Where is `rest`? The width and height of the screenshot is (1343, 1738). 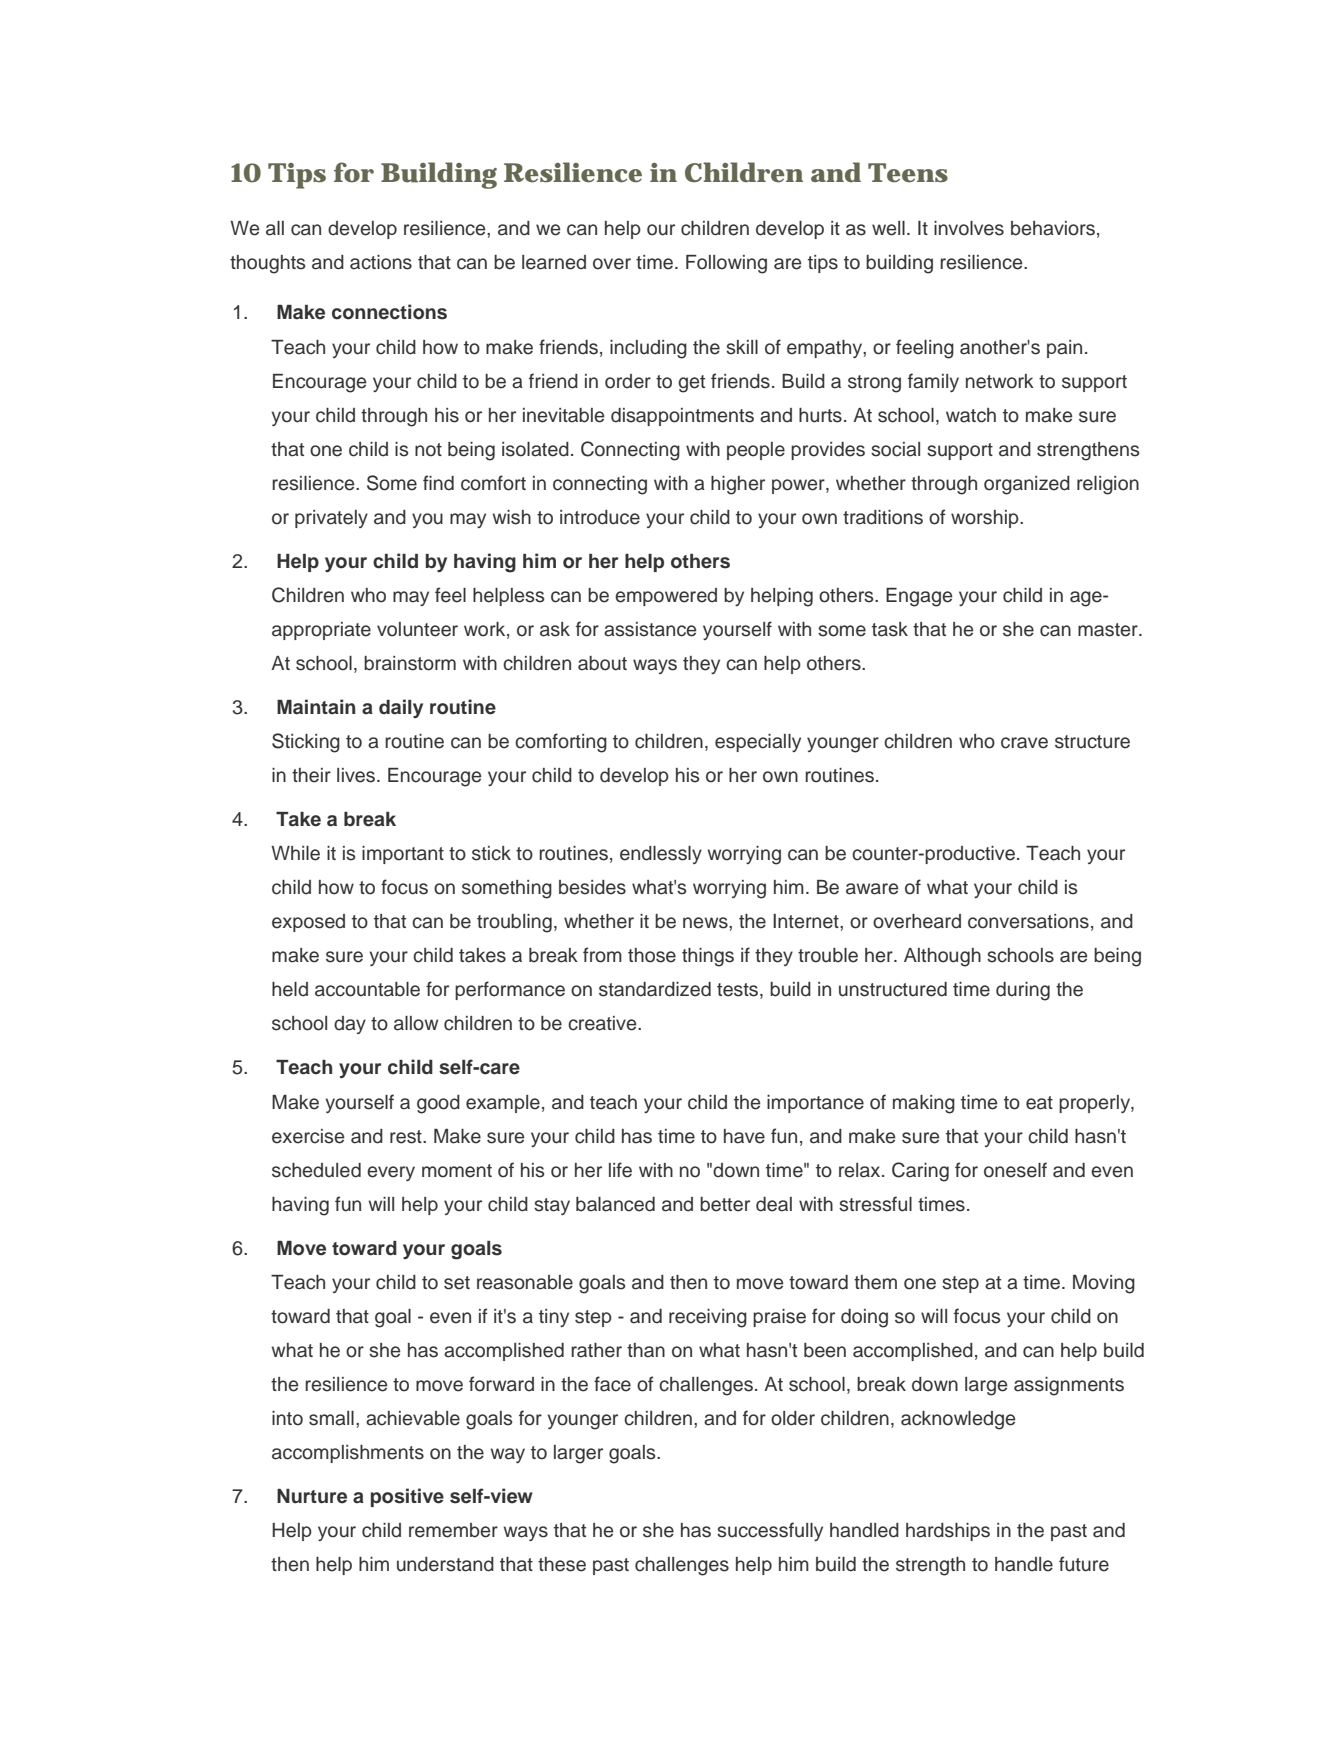
rest is located at coordinates (407, 1137).
